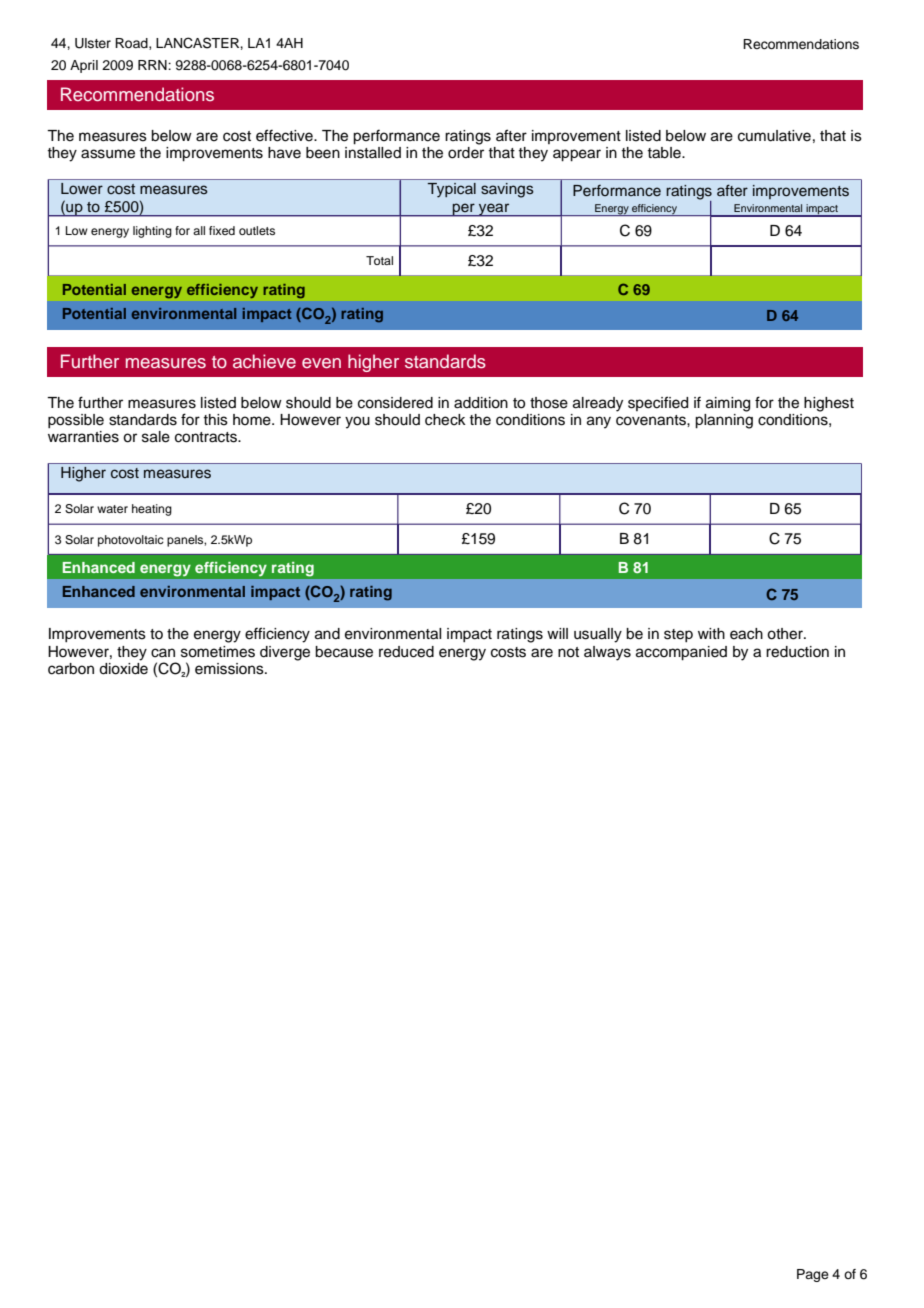 This image has height=1308, width=924. Describe the element at coordinates (481, 403) in the image. I see `addition` at that location.
